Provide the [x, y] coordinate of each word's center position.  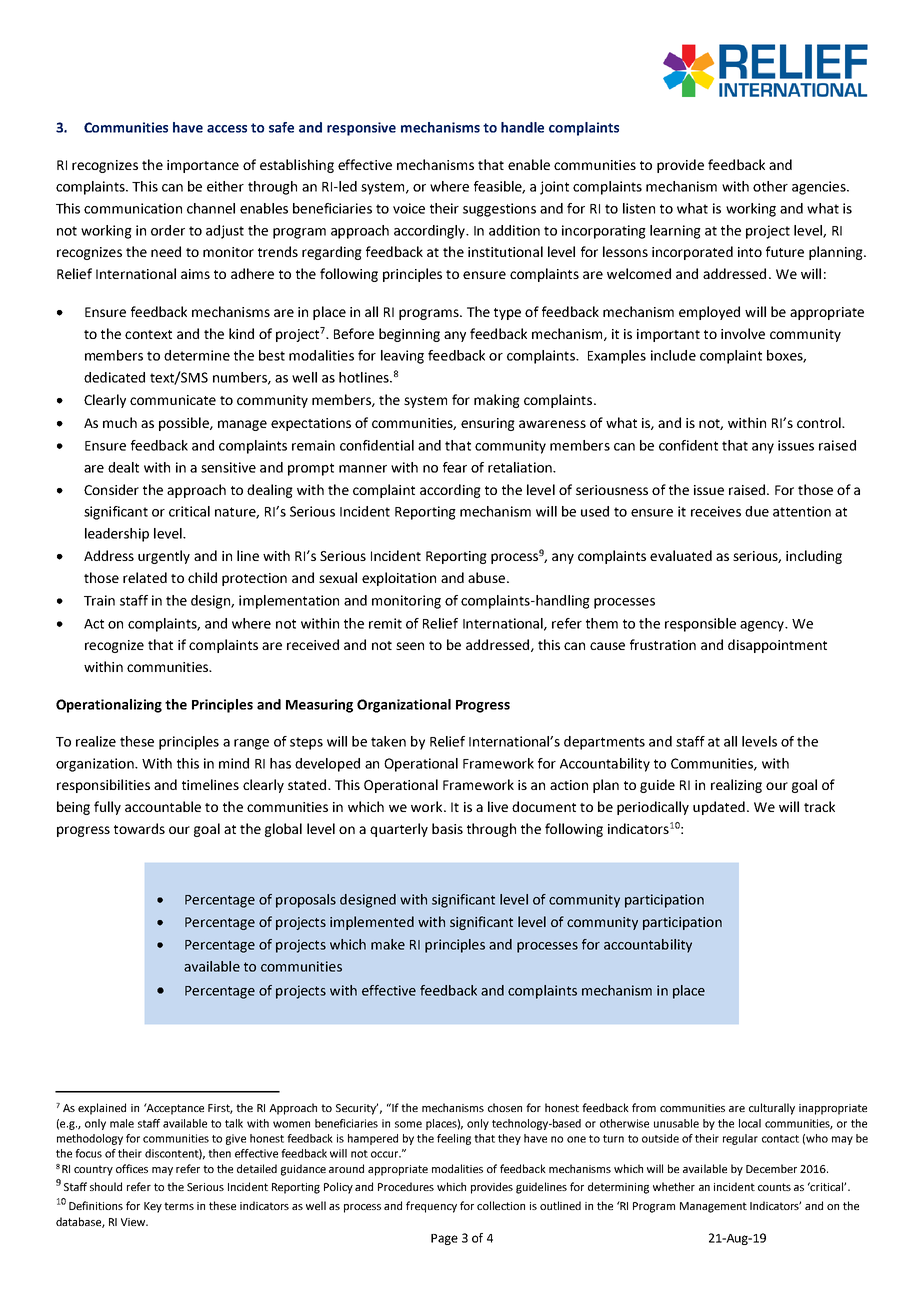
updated [719, 808]
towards [139, 828]
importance [203, 166]
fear [455, 467]
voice [409, 208]
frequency [431, 1207]
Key [153, 1207]
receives [716, 511]
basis [447, 828]
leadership [117, 535]
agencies [820, 188]
